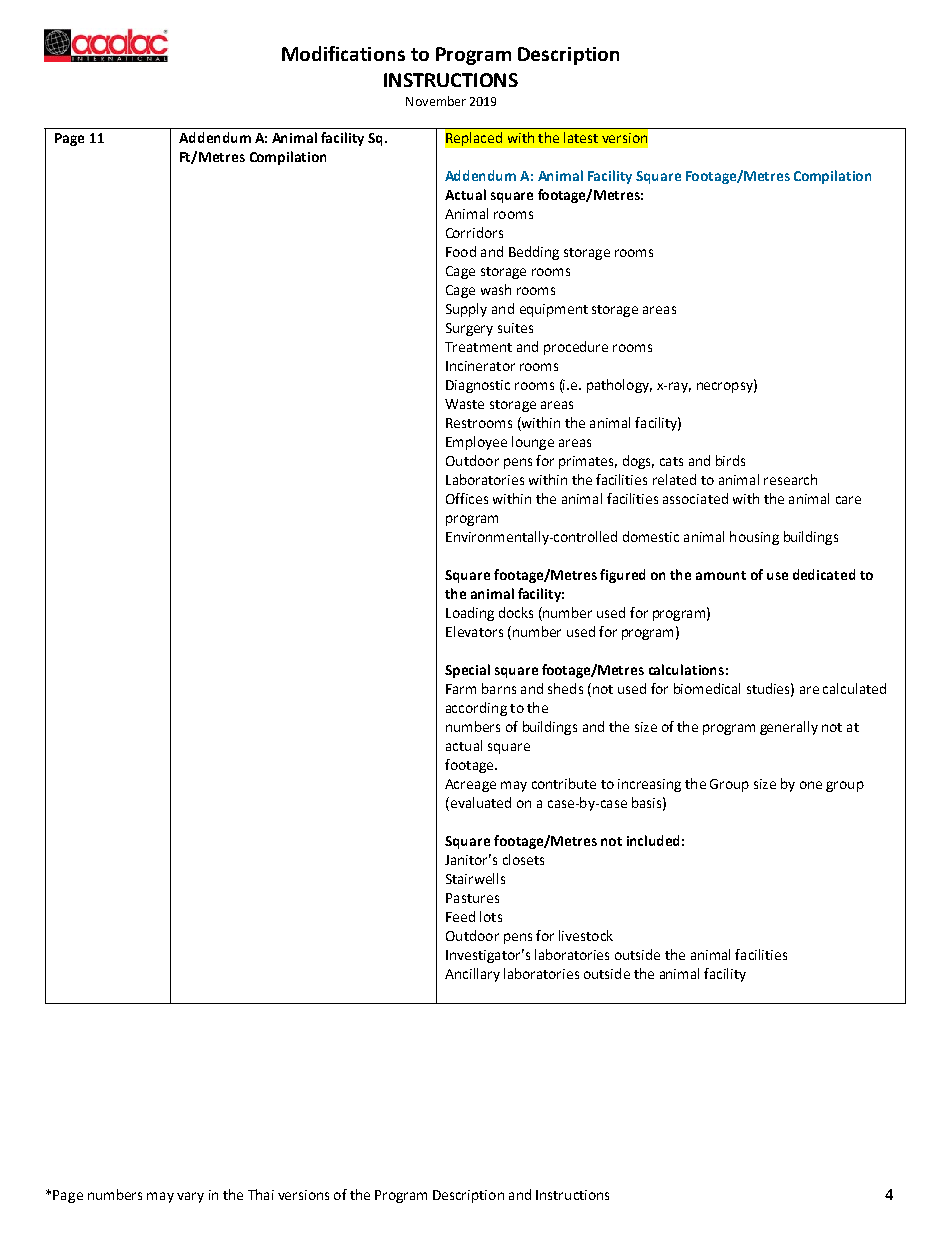 This document has height=1233, width=952. Describe the element at coordinates (811, 785) in the document. I see `one` at that location.
